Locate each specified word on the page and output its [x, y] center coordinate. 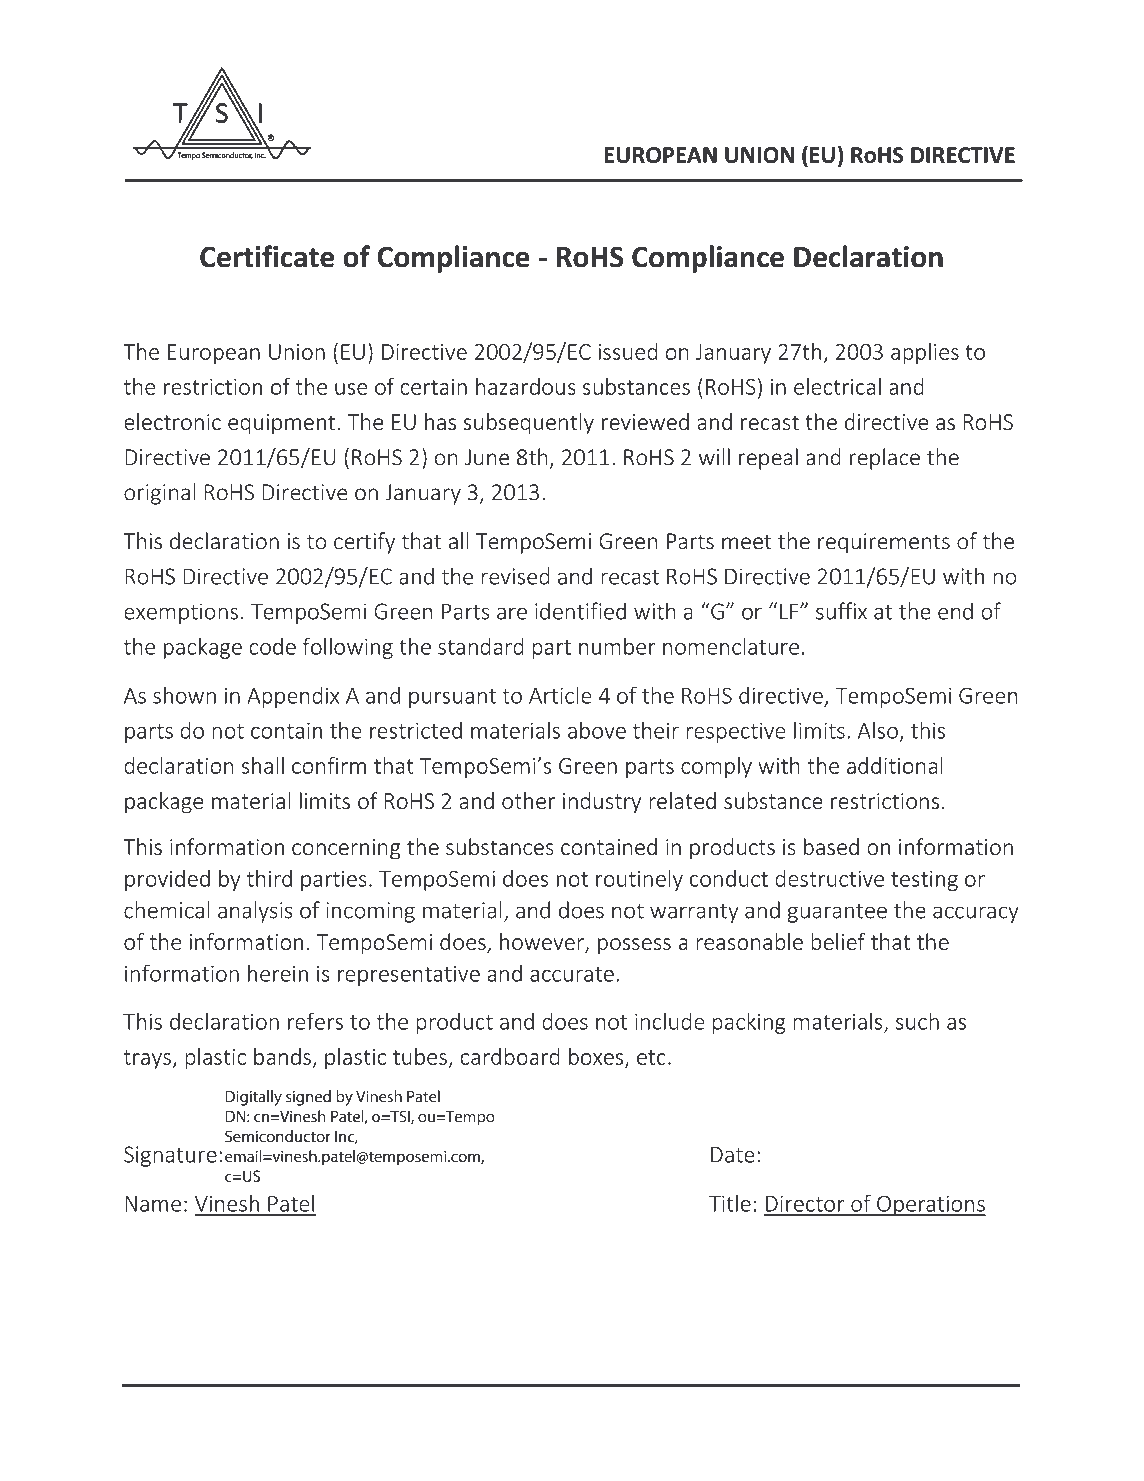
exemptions [181, 613]
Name [153, 1204]
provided [167, 880]
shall [262, 765]
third [269, 878]
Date [733, 1154]
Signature [170, 1156]
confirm [329, 765]
